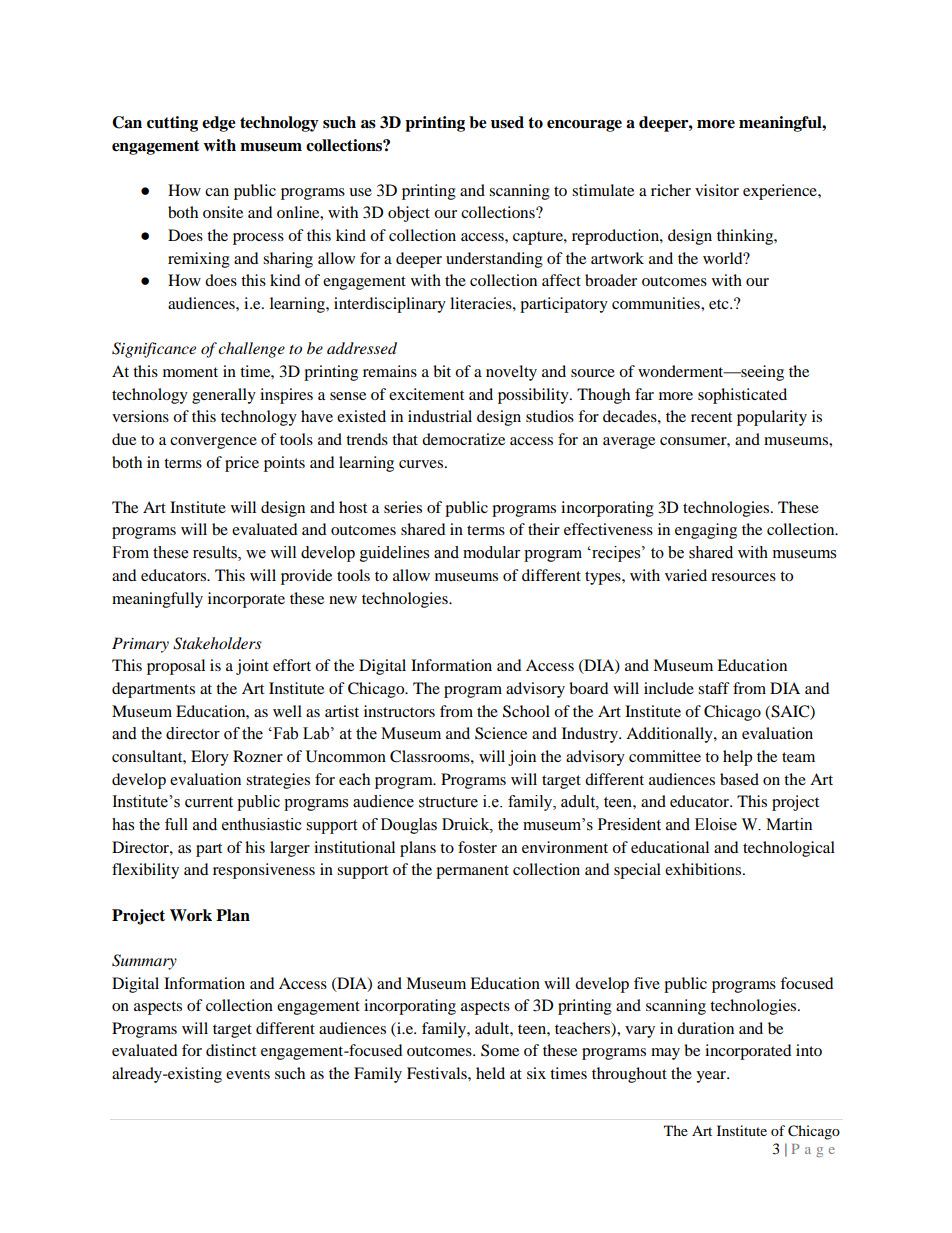  What do you see at coordinates (409, 214) in the page?
I see `object` at bounding box center [409, 214].
